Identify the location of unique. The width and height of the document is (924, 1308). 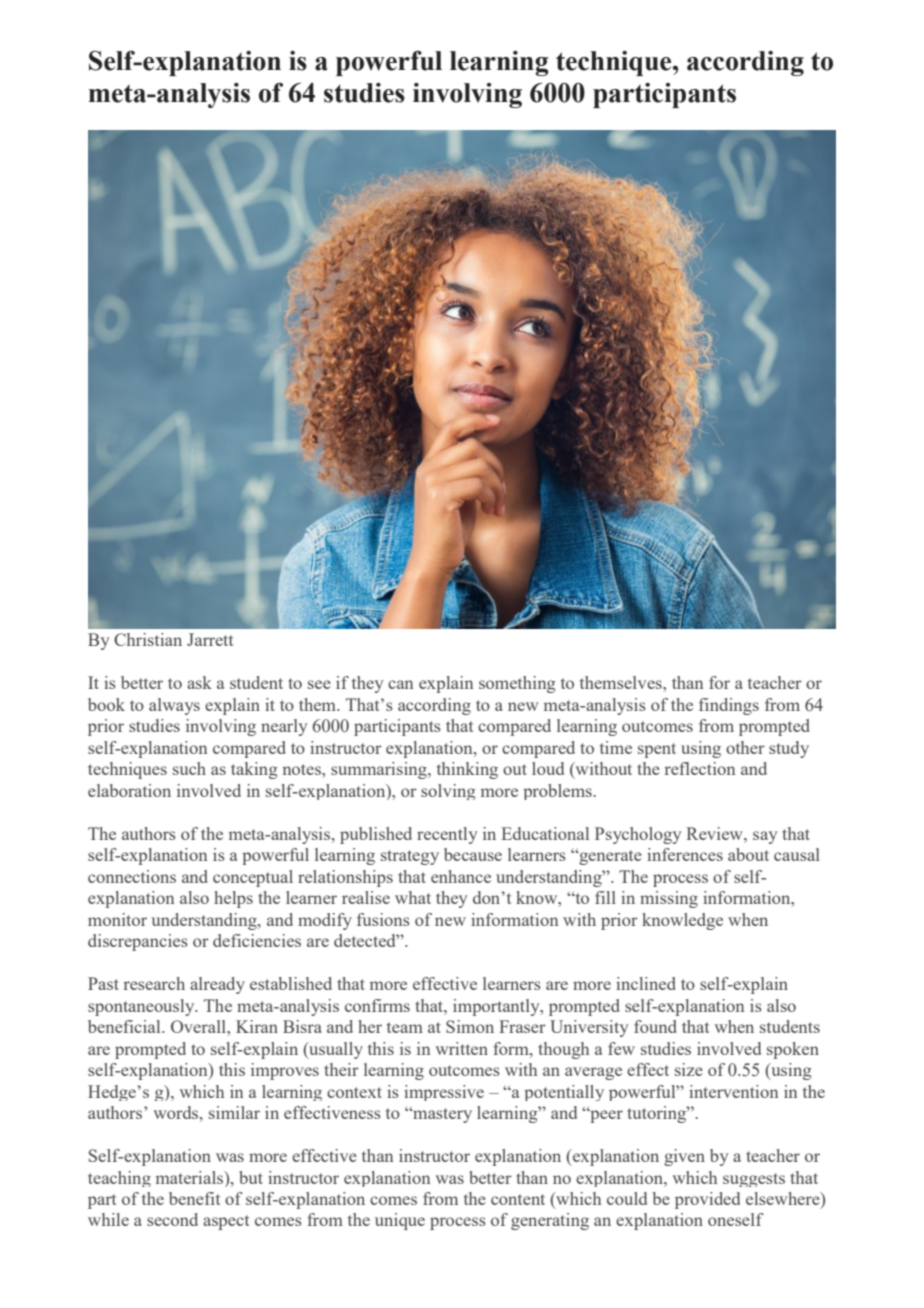
(400, 1221).
